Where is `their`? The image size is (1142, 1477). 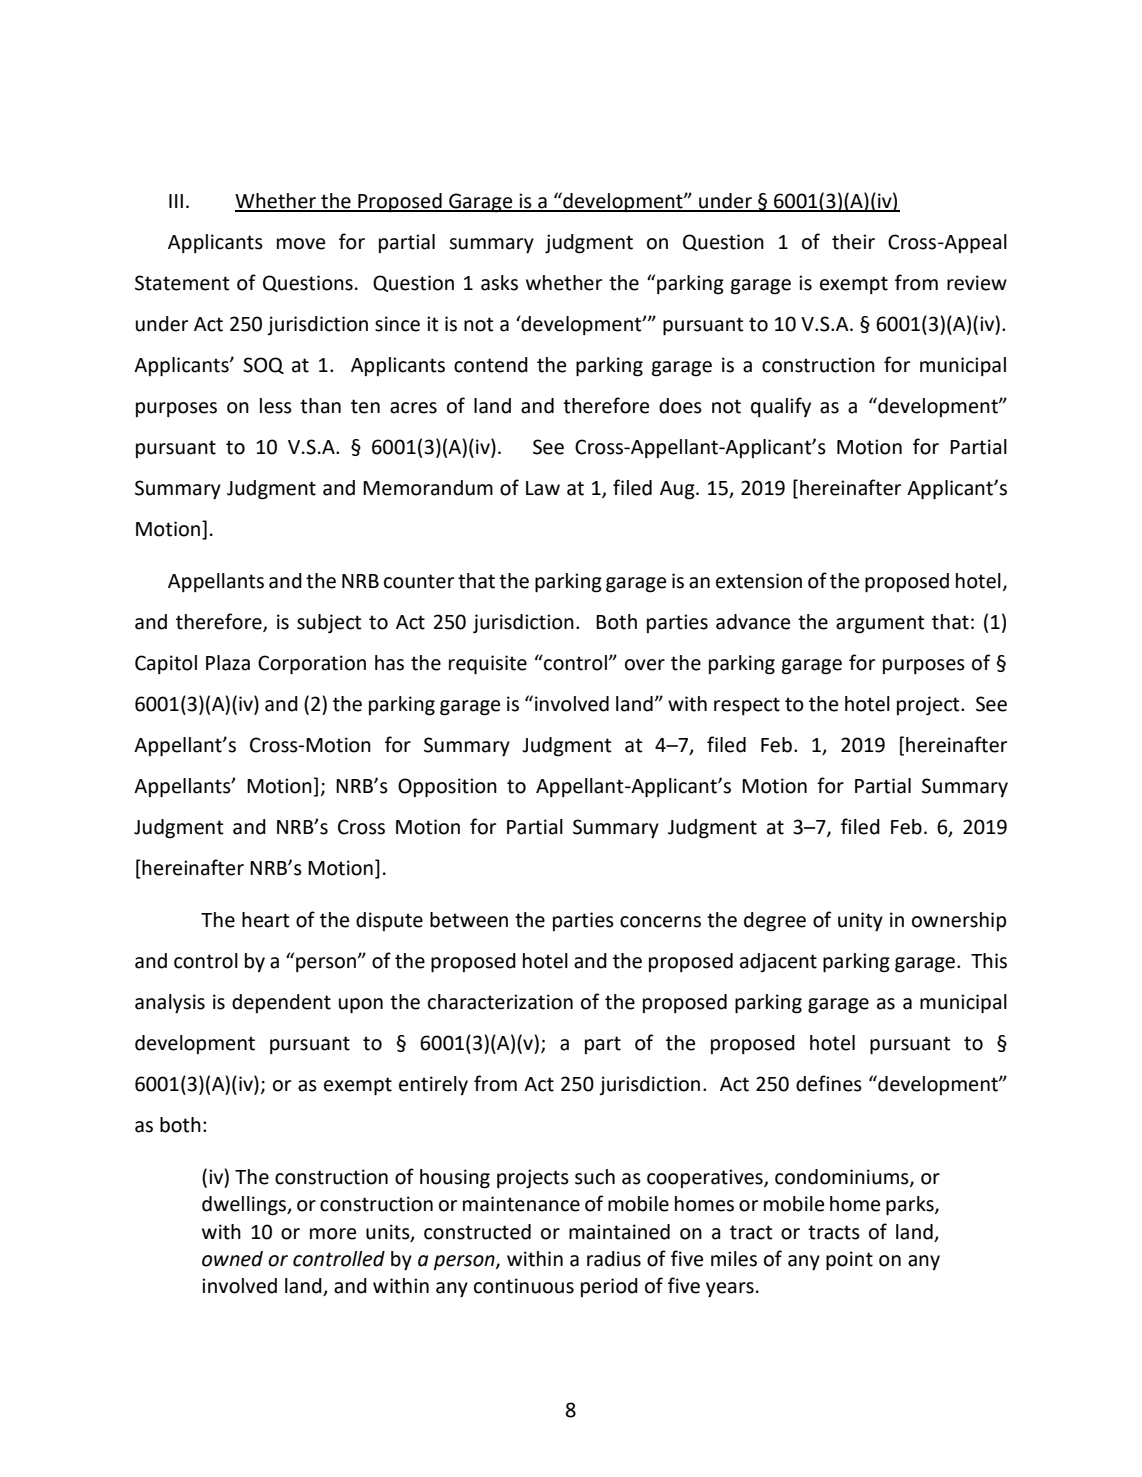
their is located at coordinates (853, 242).
